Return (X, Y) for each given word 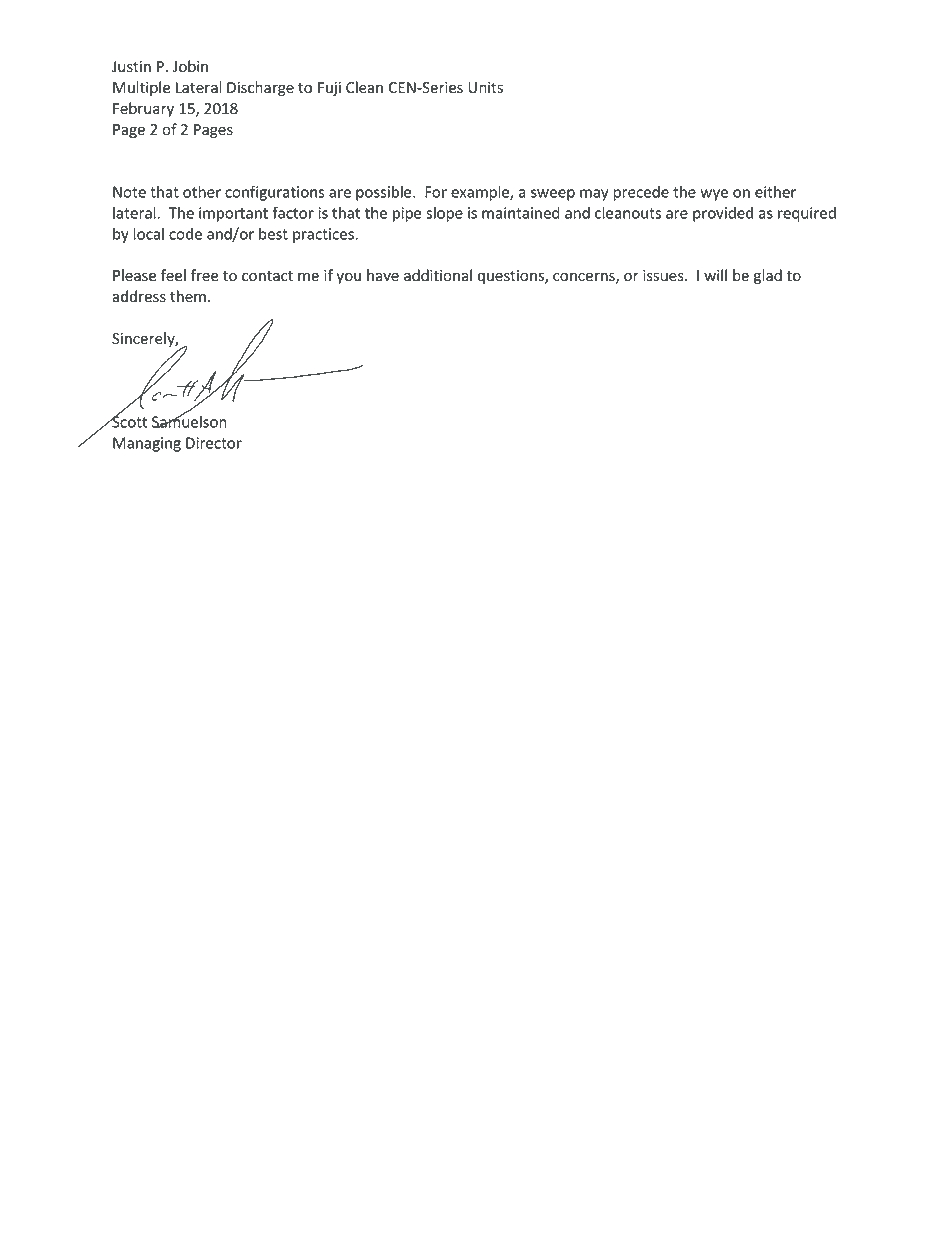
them (188, 296)
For (436, 192)
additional (438, 275)
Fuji (329, 89)
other (202, 191)
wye (714, 195)
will (715, 275)
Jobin (190, 66)
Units (485, 87)
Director (214, 443)
